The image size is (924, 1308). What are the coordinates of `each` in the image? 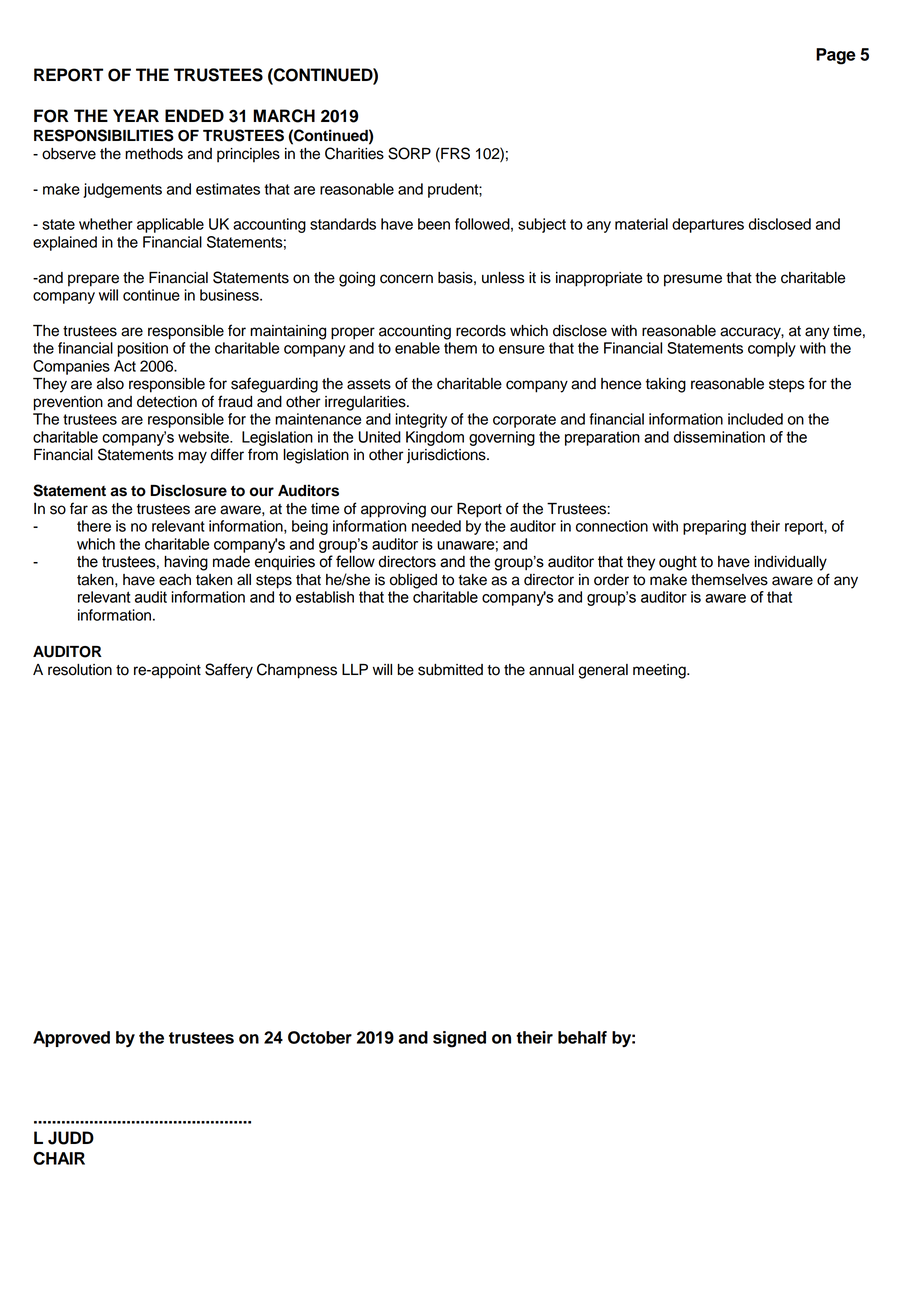 It's located at (175, 580).
